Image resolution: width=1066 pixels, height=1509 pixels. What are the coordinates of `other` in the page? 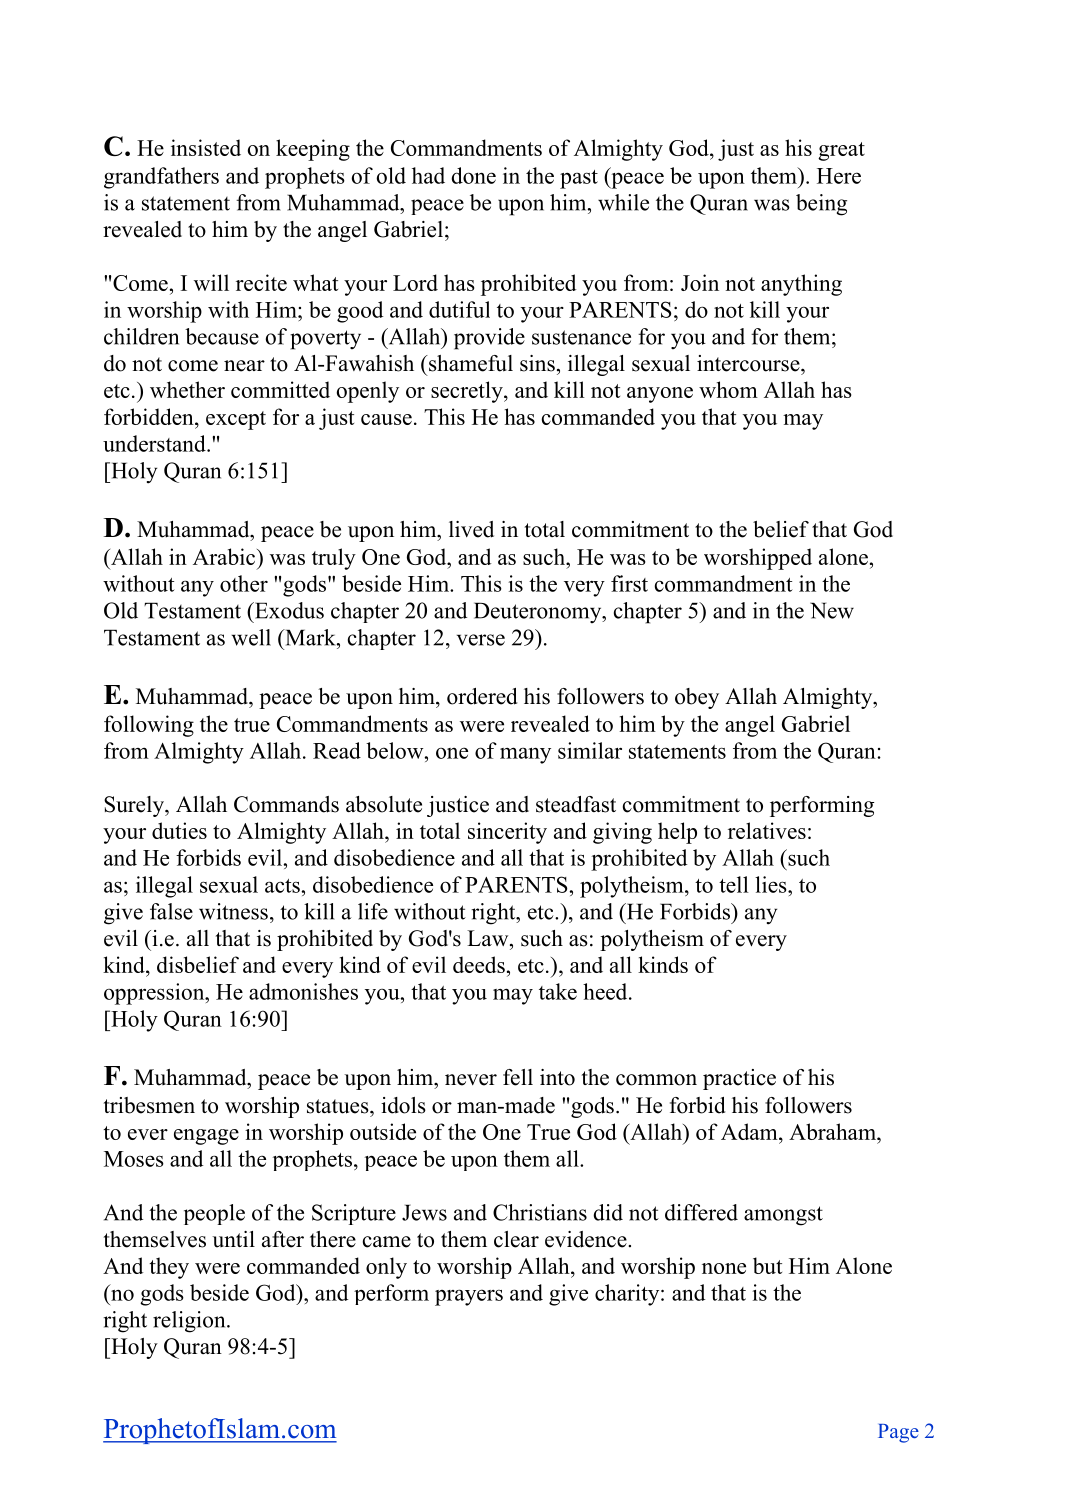 It's located at (244, 583).
